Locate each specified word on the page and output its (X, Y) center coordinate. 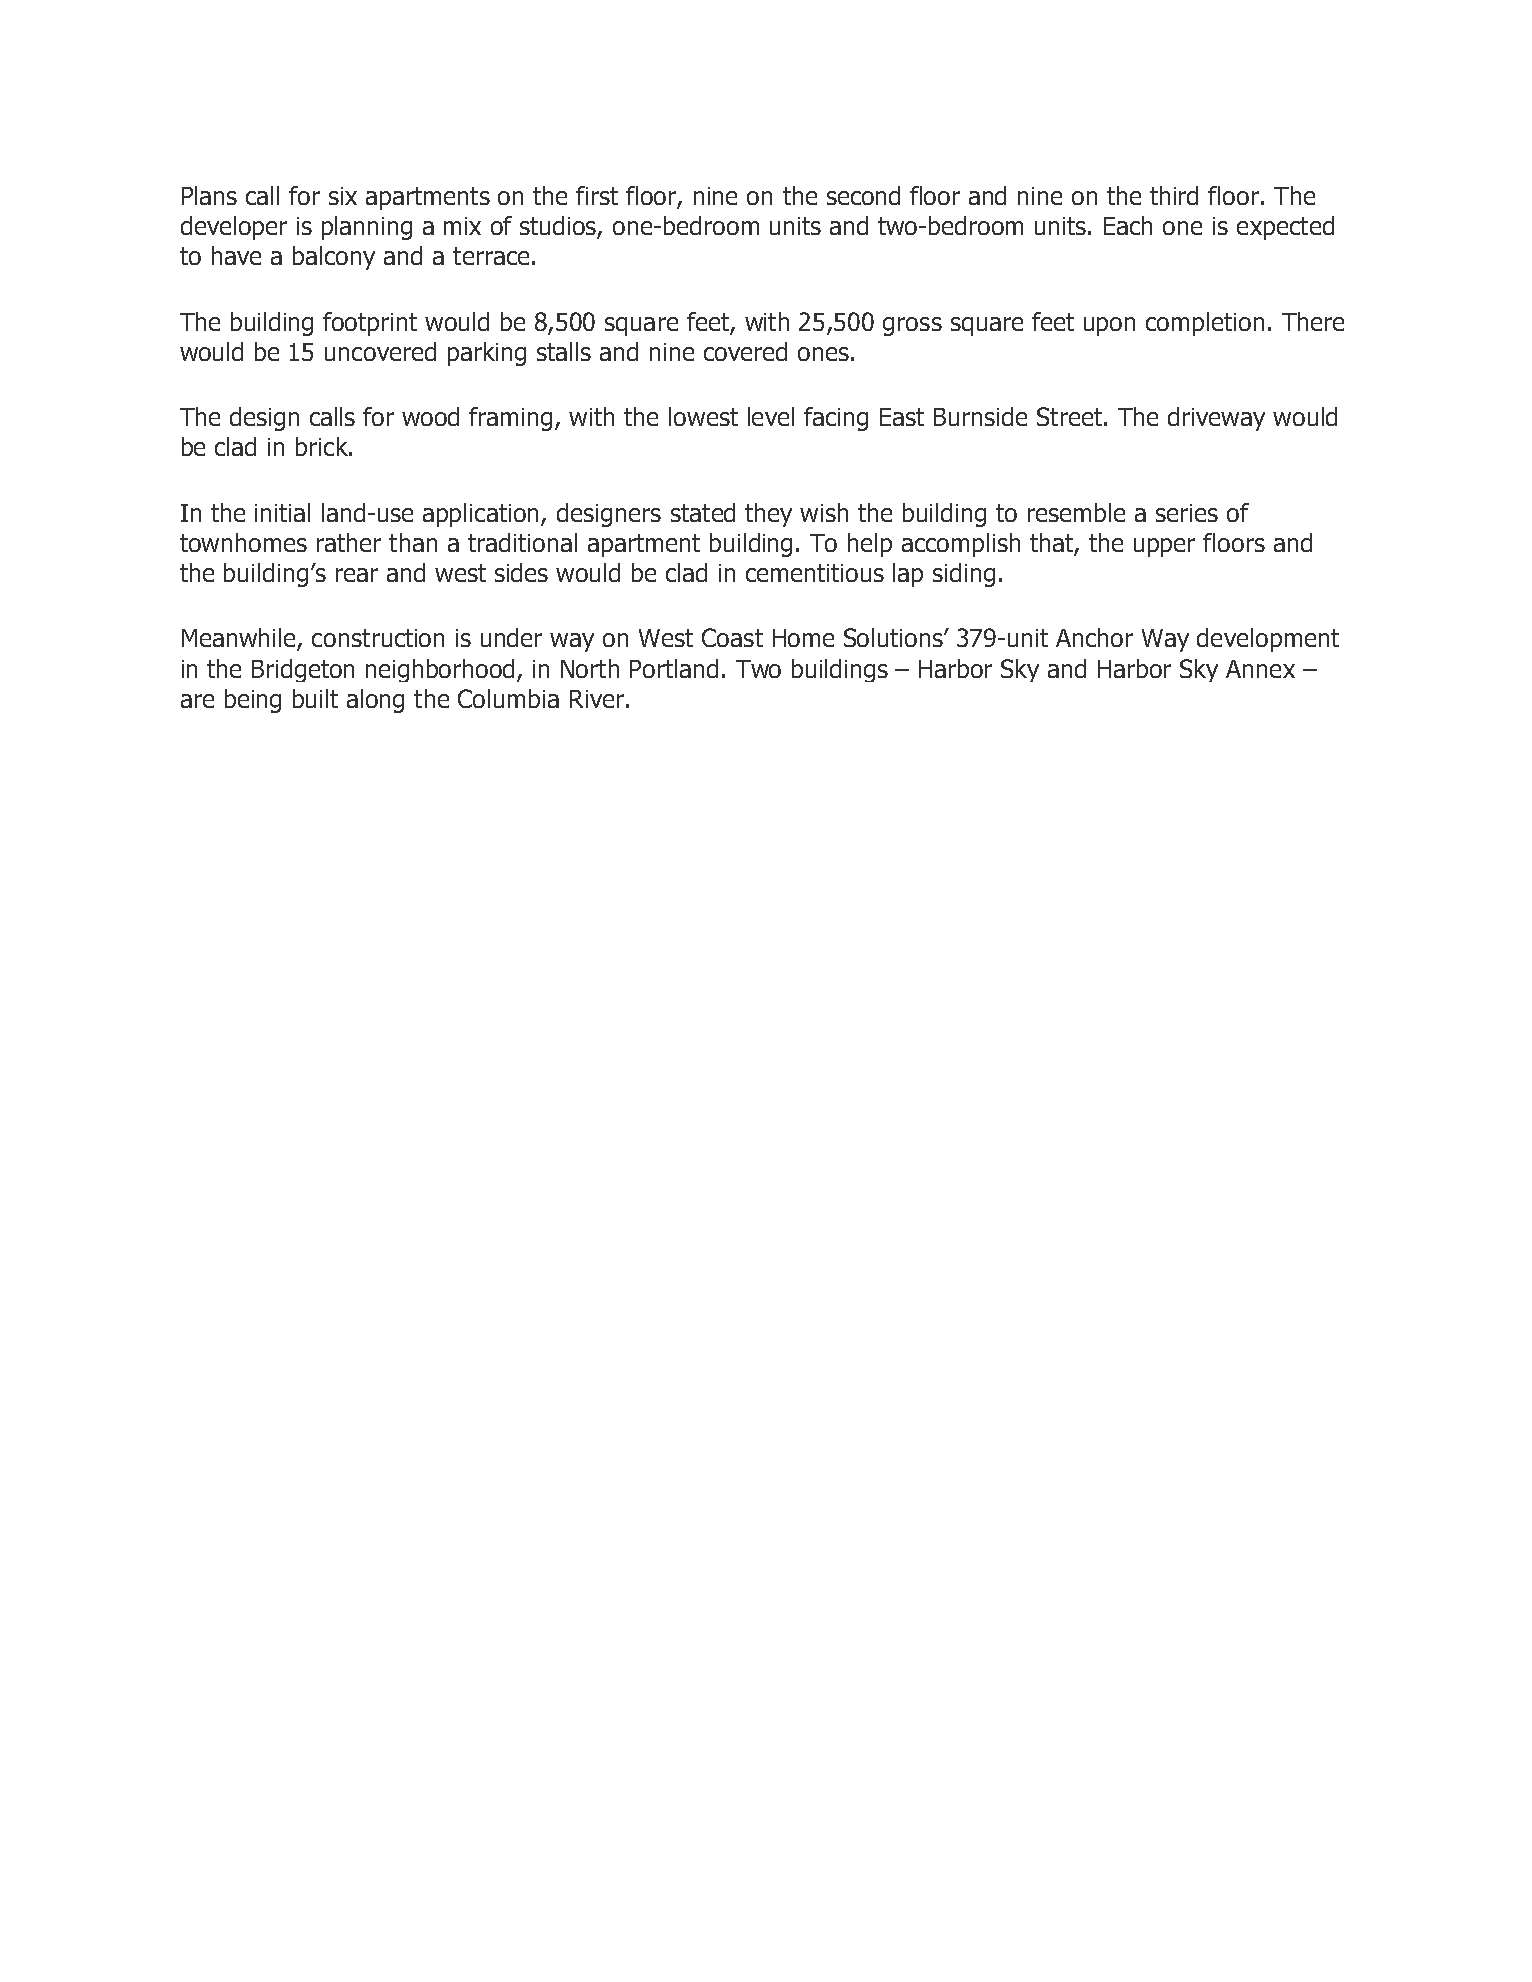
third (1174, 195)
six (343, 196)
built (315, 698)
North (590, 668)
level (771, 416)
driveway (1216, 419)
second (863, 195)
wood (430, 416)
